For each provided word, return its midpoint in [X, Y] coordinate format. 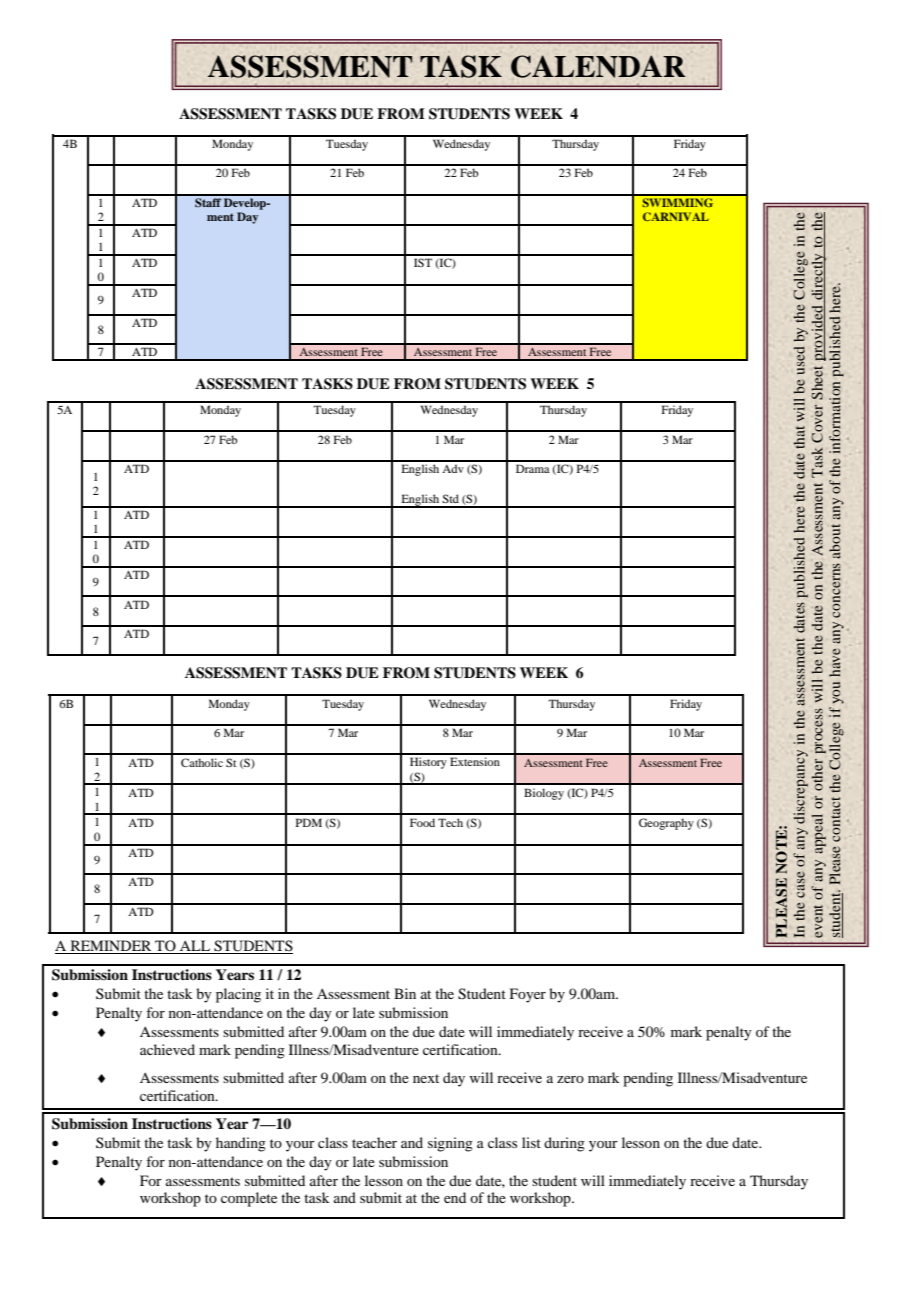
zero [570, 1079]
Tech [450, 822]
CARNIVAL [676, 216]
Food [422, 822]
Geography [666, 824]
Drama [533, 468]
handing [241, 1144]
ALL [195, 947]
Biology [544, 794]
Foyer [528, 995]
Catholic [202, 762]
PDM [309, 822]
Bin [405, 993]
